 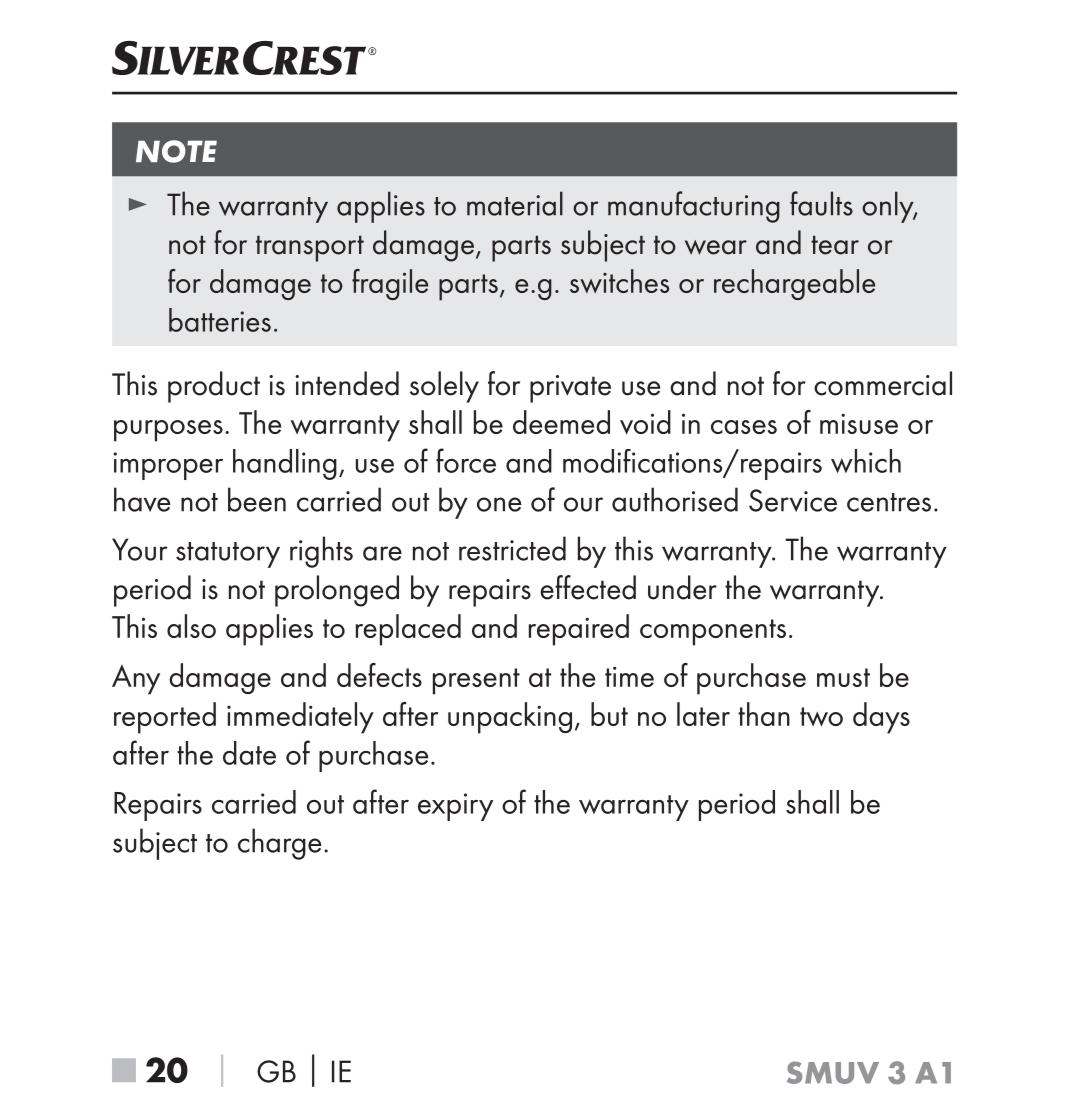 I want to click on commercial, so click(x=883, y=383).
